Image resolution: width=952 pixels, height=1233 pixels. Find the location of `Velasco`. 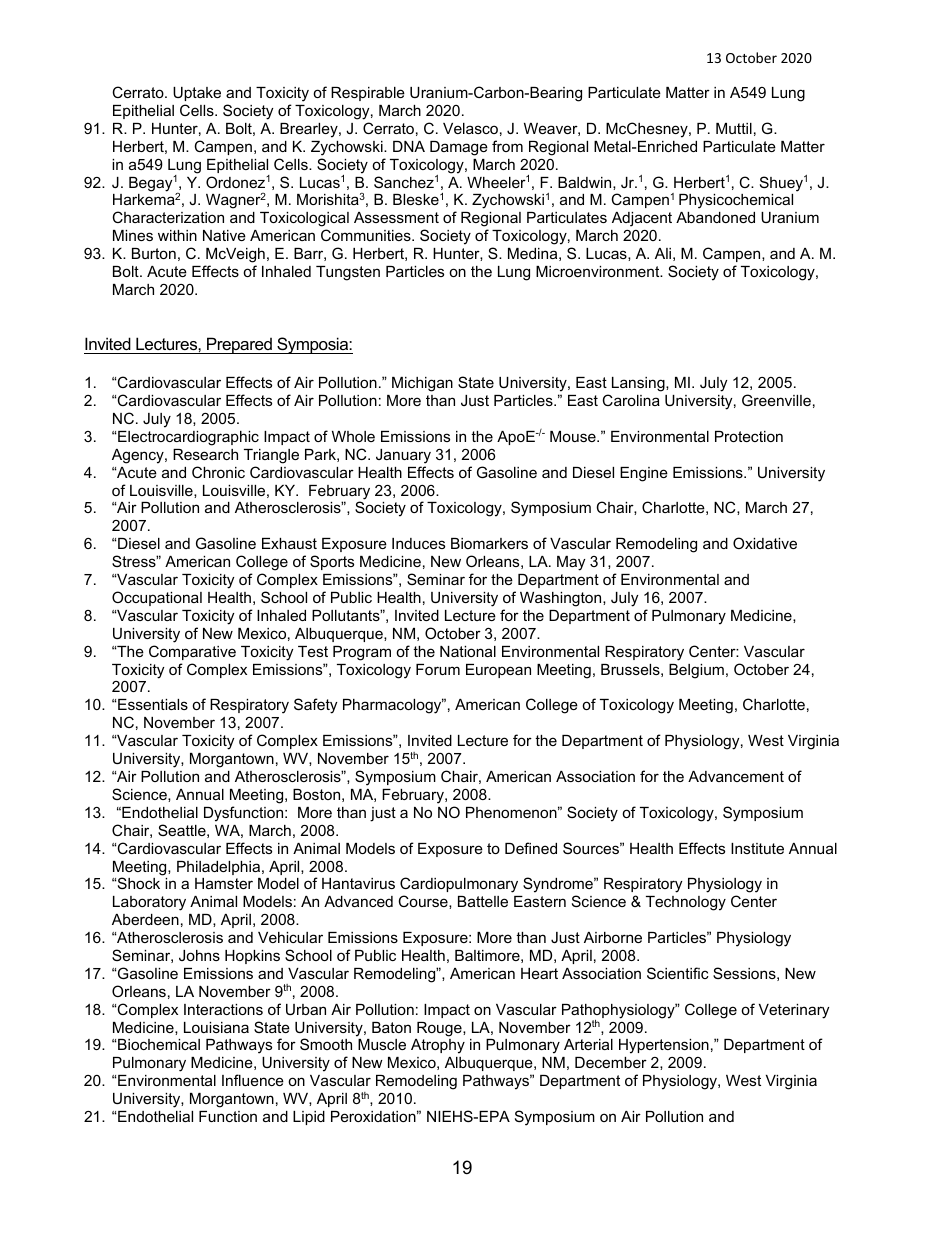

Velasco is located at coordinates (470, 128).
